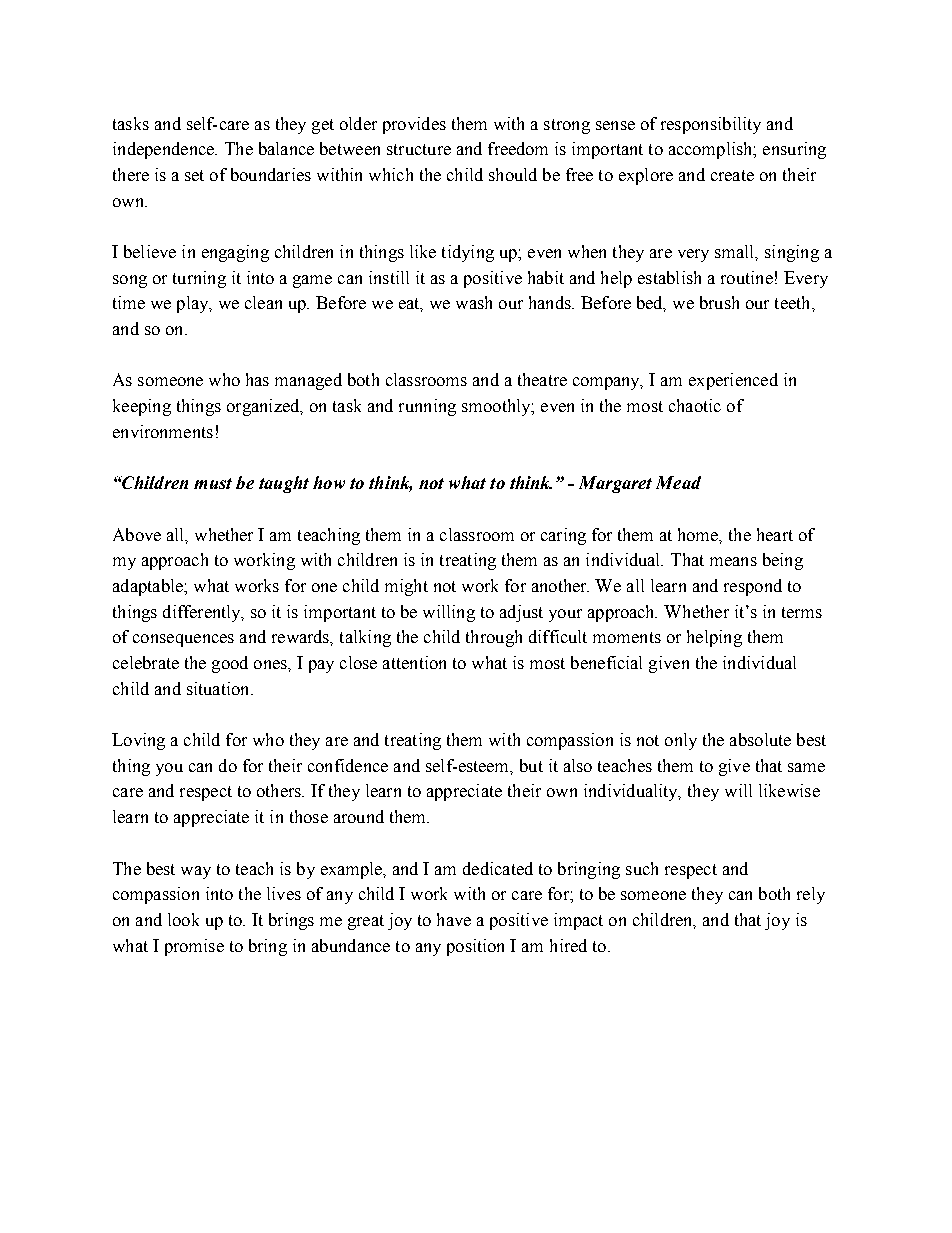 The image size is (952, 1233). What do you see at coordinates (164, 150) in the document?
I see `independence` at bounding box center [164, 150].
